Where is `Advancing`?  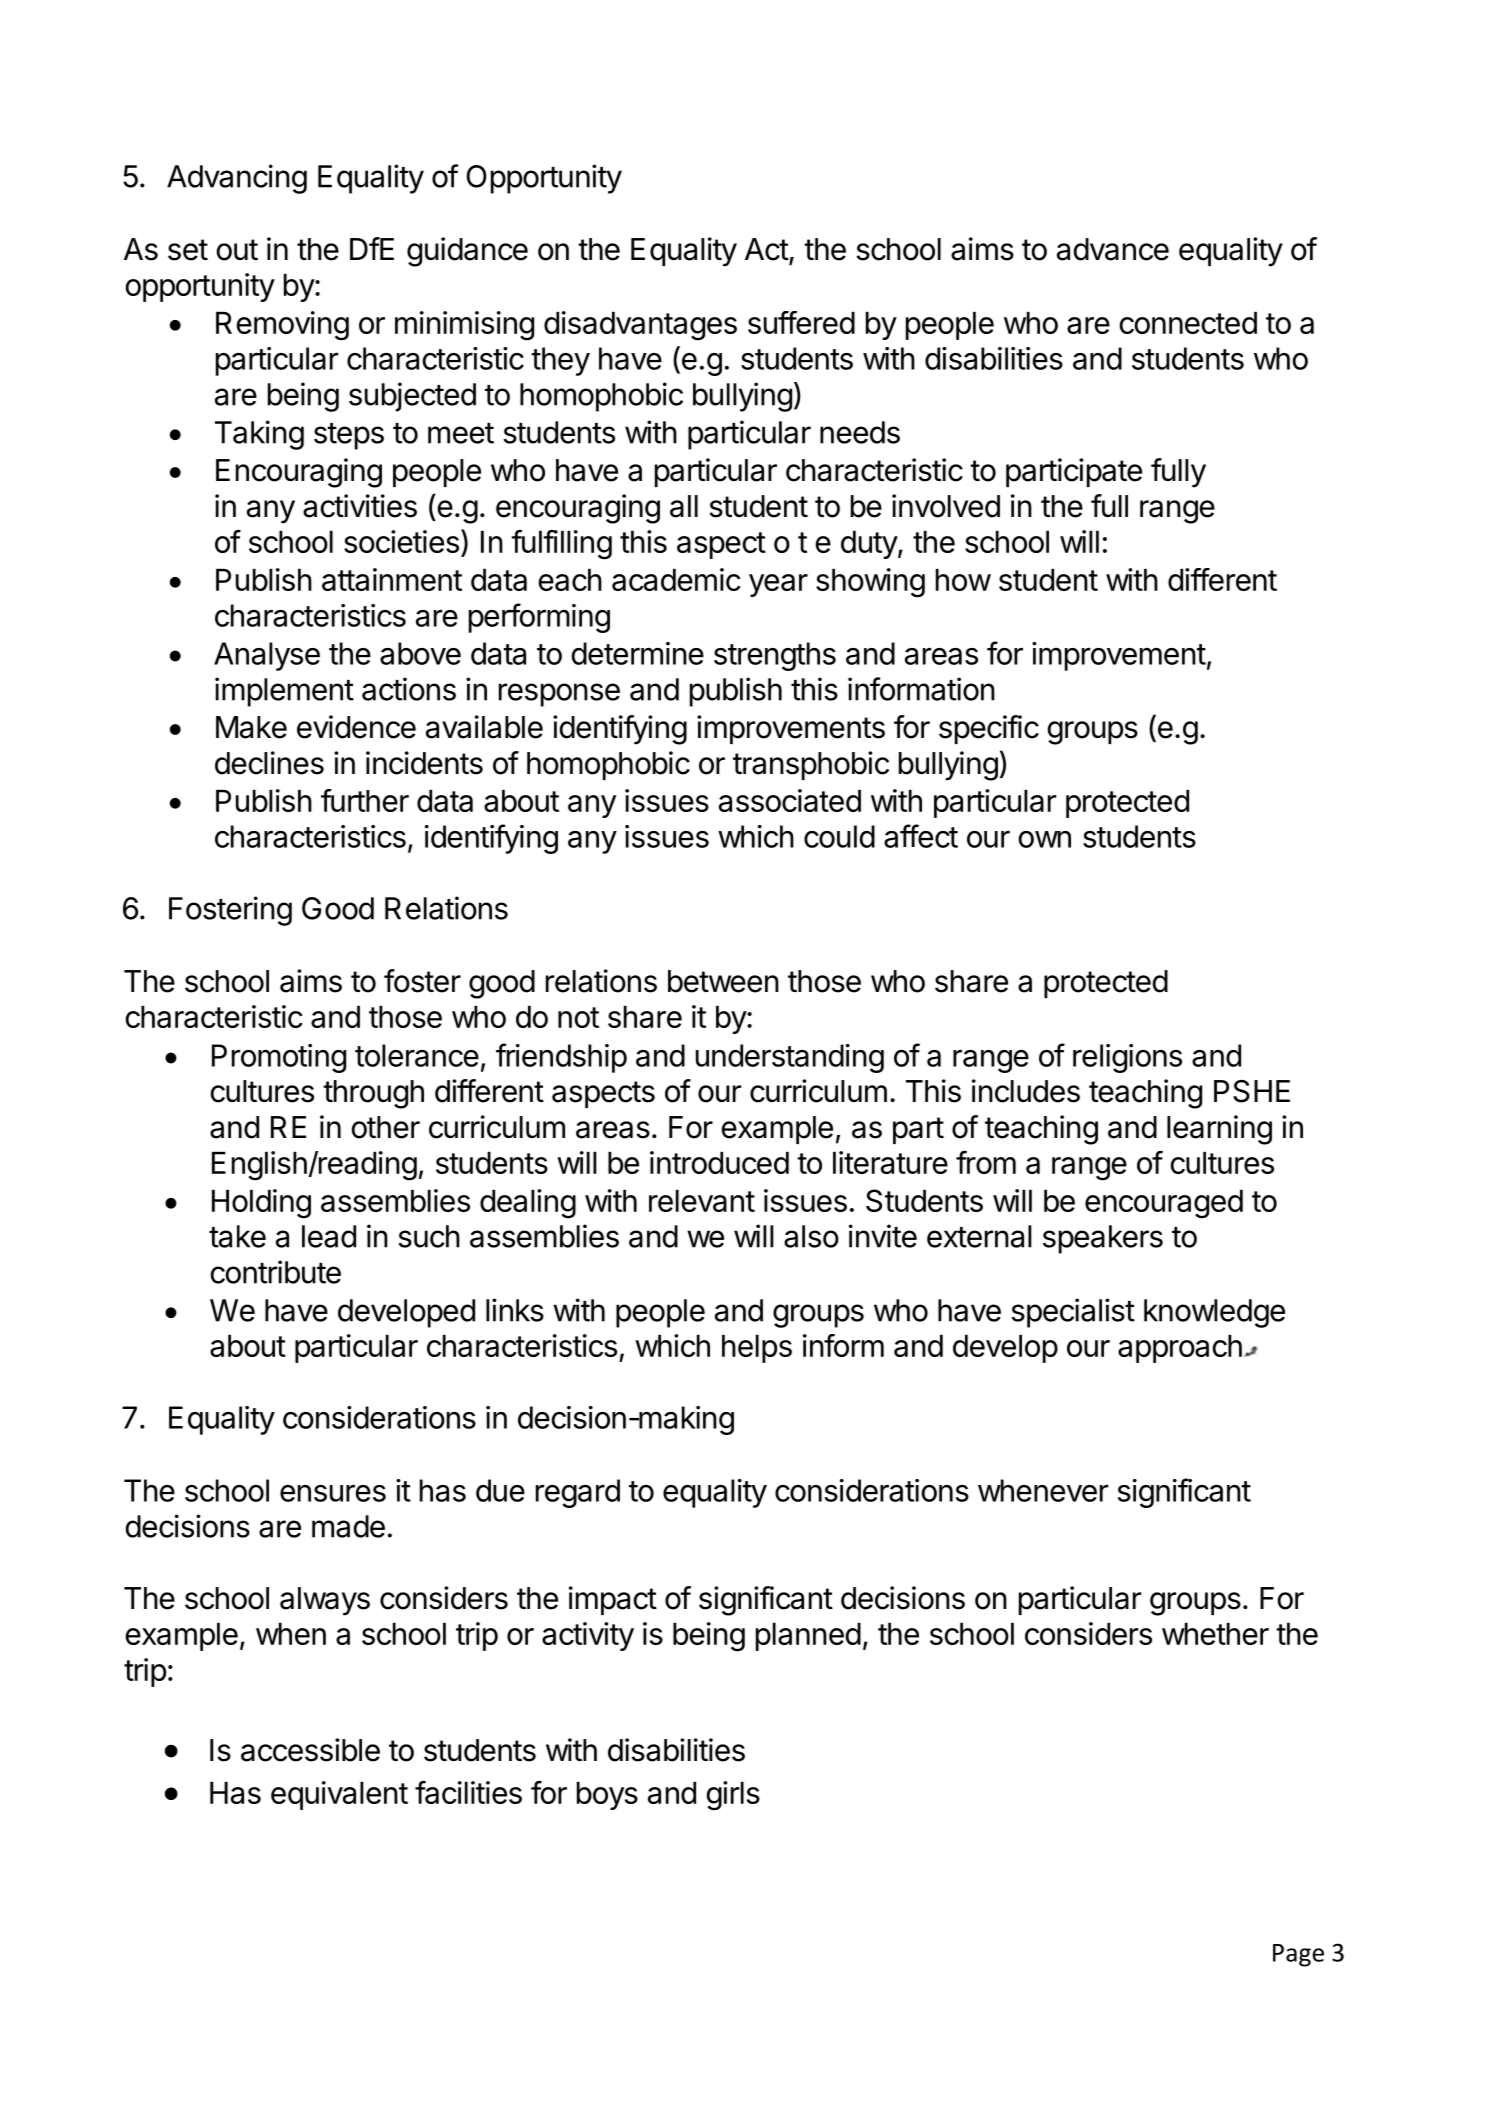 Advancing is located at coordinates (237, 179).
